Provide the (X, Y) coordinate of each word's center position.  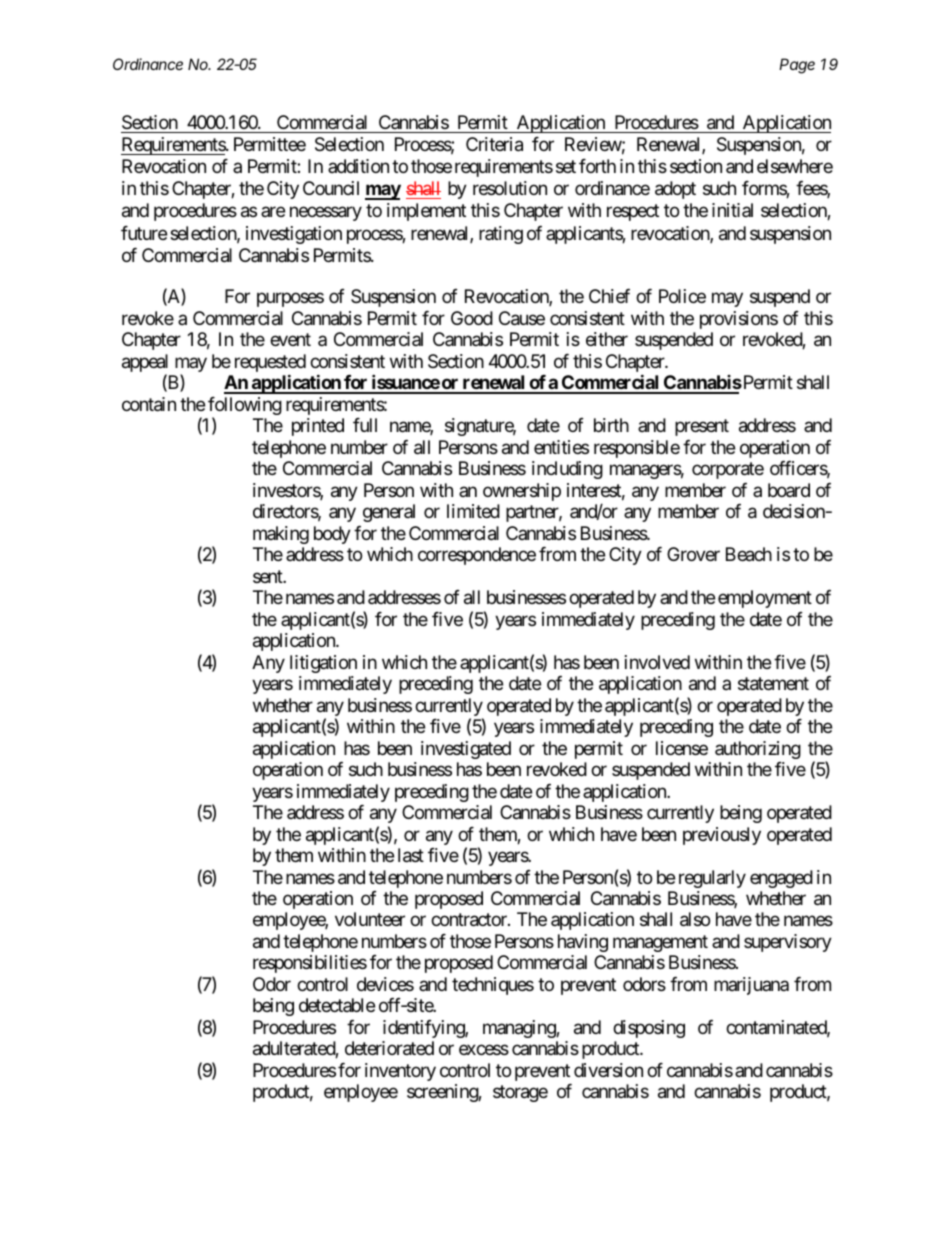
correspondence (477, 556)
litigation (323, 664)
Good (472, 318)
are (273, 212)
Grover (693, 554)
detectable (337, 1005)
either (607, 339)
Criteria (494, 144)
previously (722, 836)
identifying (424, 1029)
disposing (649, 1029)
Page (797, 66)
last (411, 855)
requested (270, 364)
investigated (466, 750)
